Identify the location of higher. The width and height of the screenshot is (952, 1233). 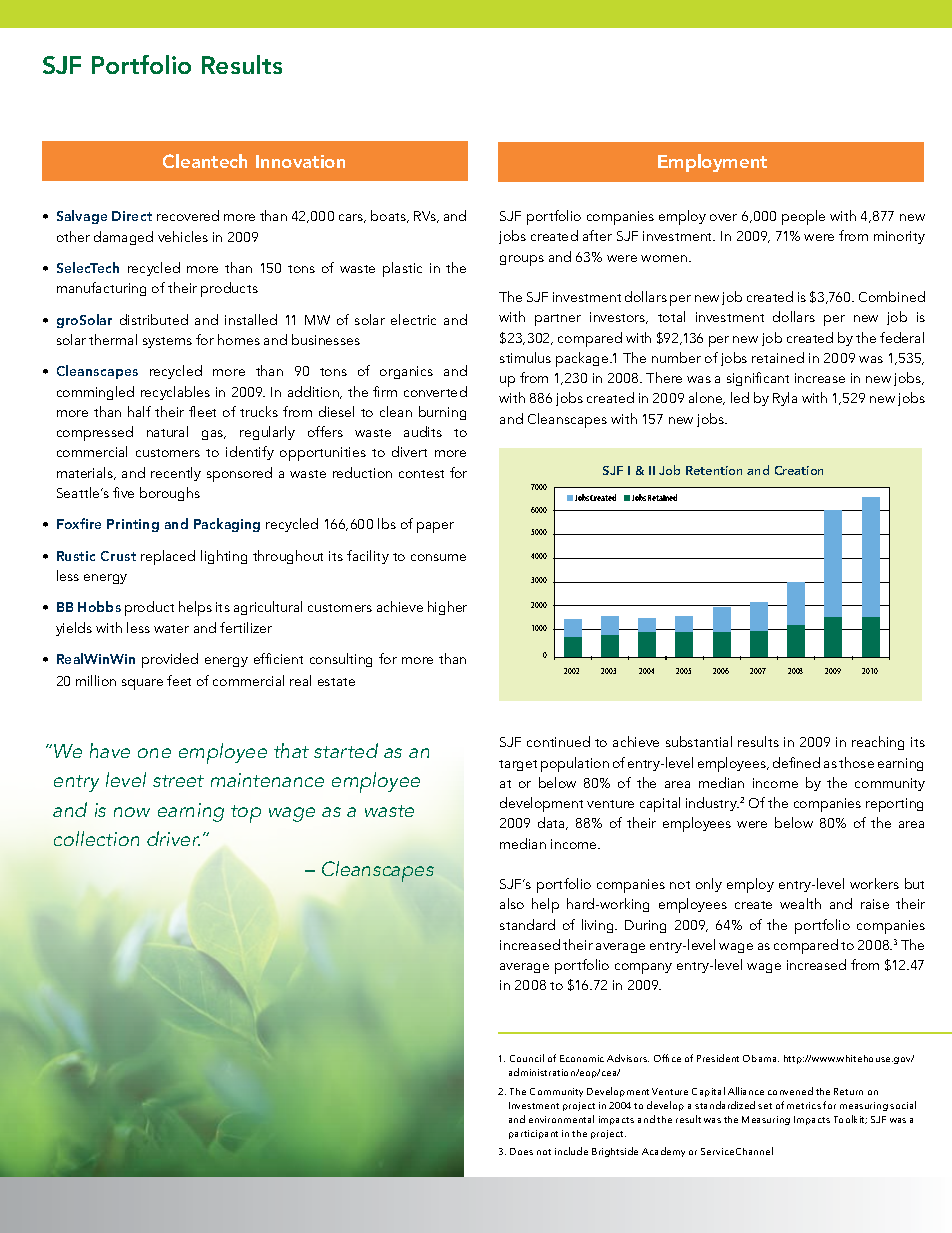
(447, 608).
